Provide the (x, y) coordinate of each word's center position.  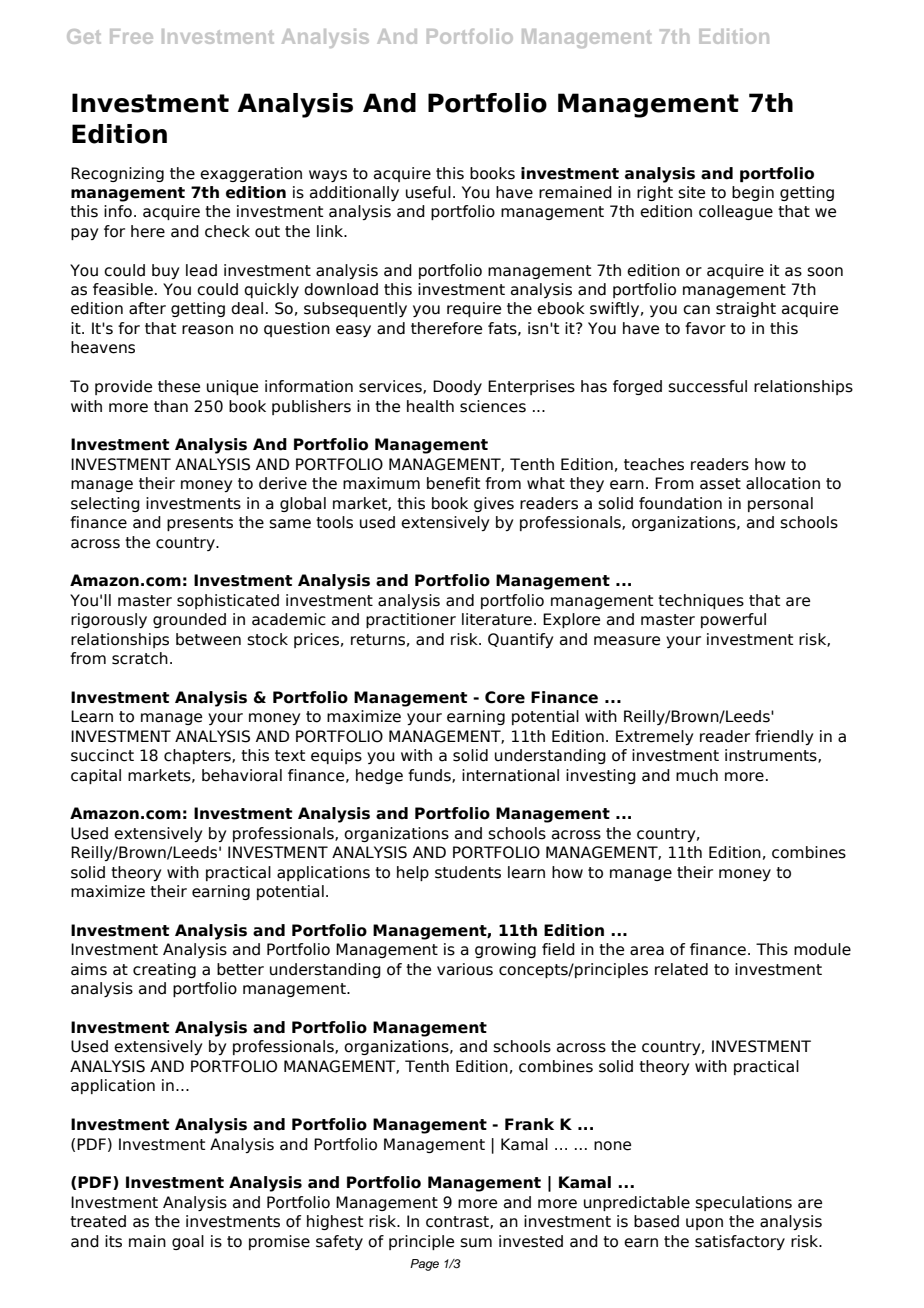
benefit (453, 483)
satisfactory (740, 1242)
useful (428, 192)
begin (753, 193)
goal (188, 1242)
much (697, 775)
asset (720, 484)
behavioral (242, 775)
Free (131, 36)
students (468, 872)
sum (476, 1243)
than (171, 406)
